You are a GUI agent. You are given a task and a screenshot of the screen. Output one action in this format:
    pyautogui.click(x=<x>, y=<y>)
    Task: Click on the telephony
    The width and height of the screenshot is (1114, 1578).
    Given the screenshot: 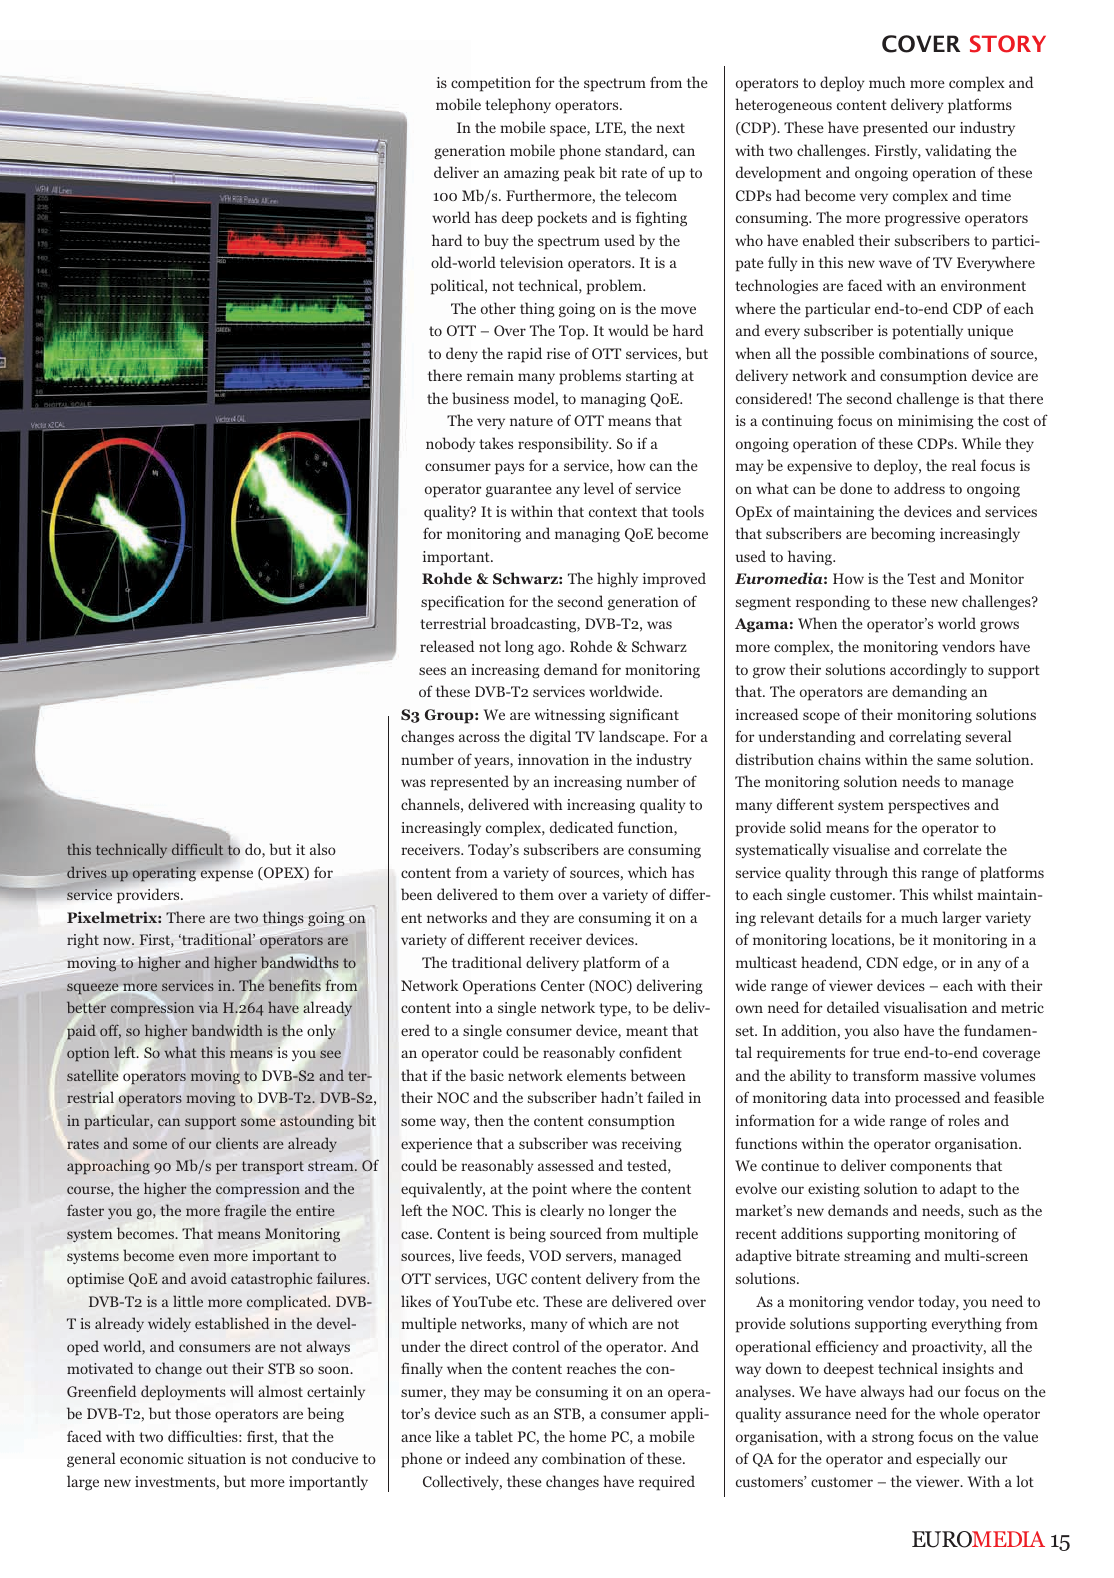 What is the action you would take?
    pyautogui.click(x=518, y=106)
